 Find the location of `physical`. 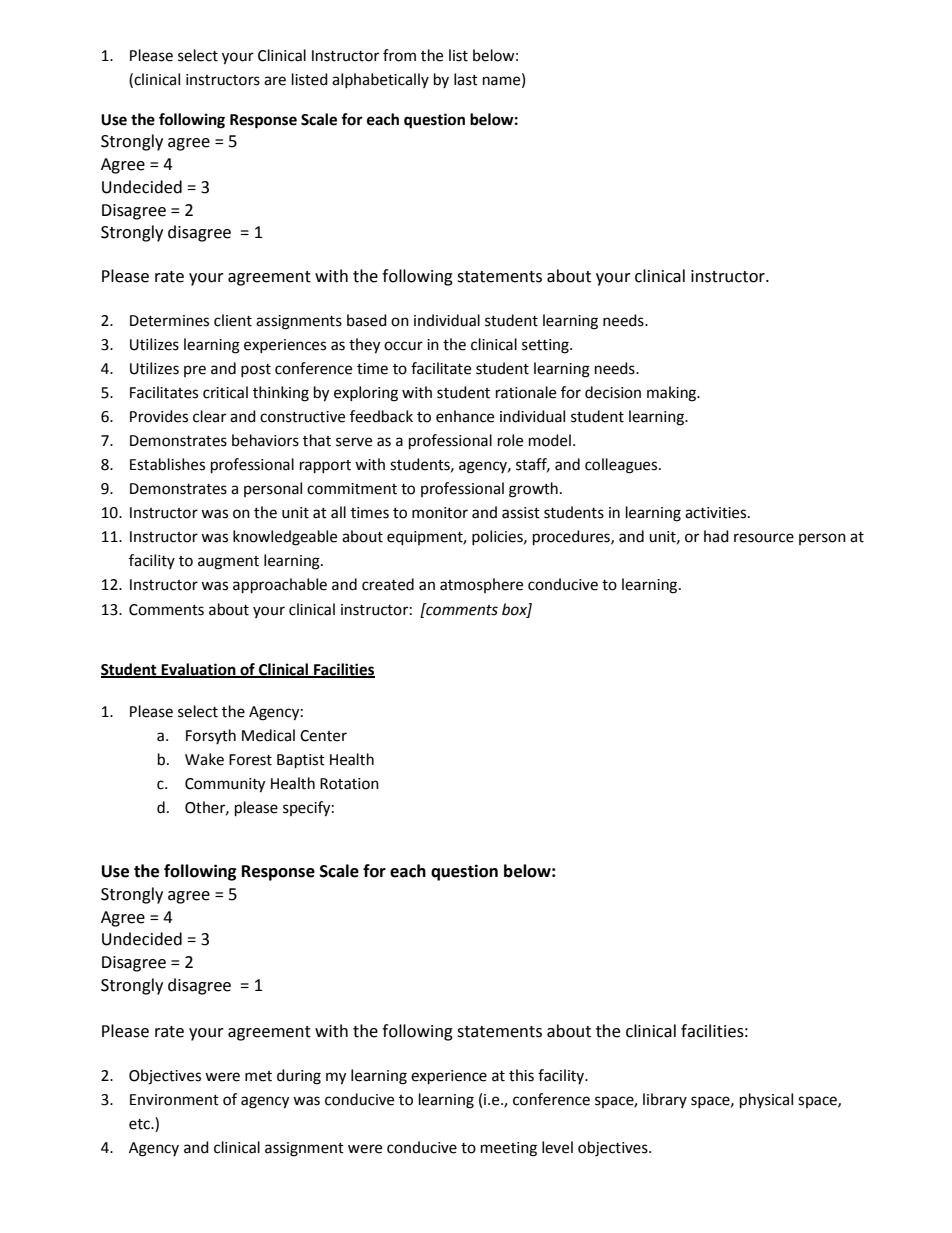

physical is located at coordinates (766, 1101).
